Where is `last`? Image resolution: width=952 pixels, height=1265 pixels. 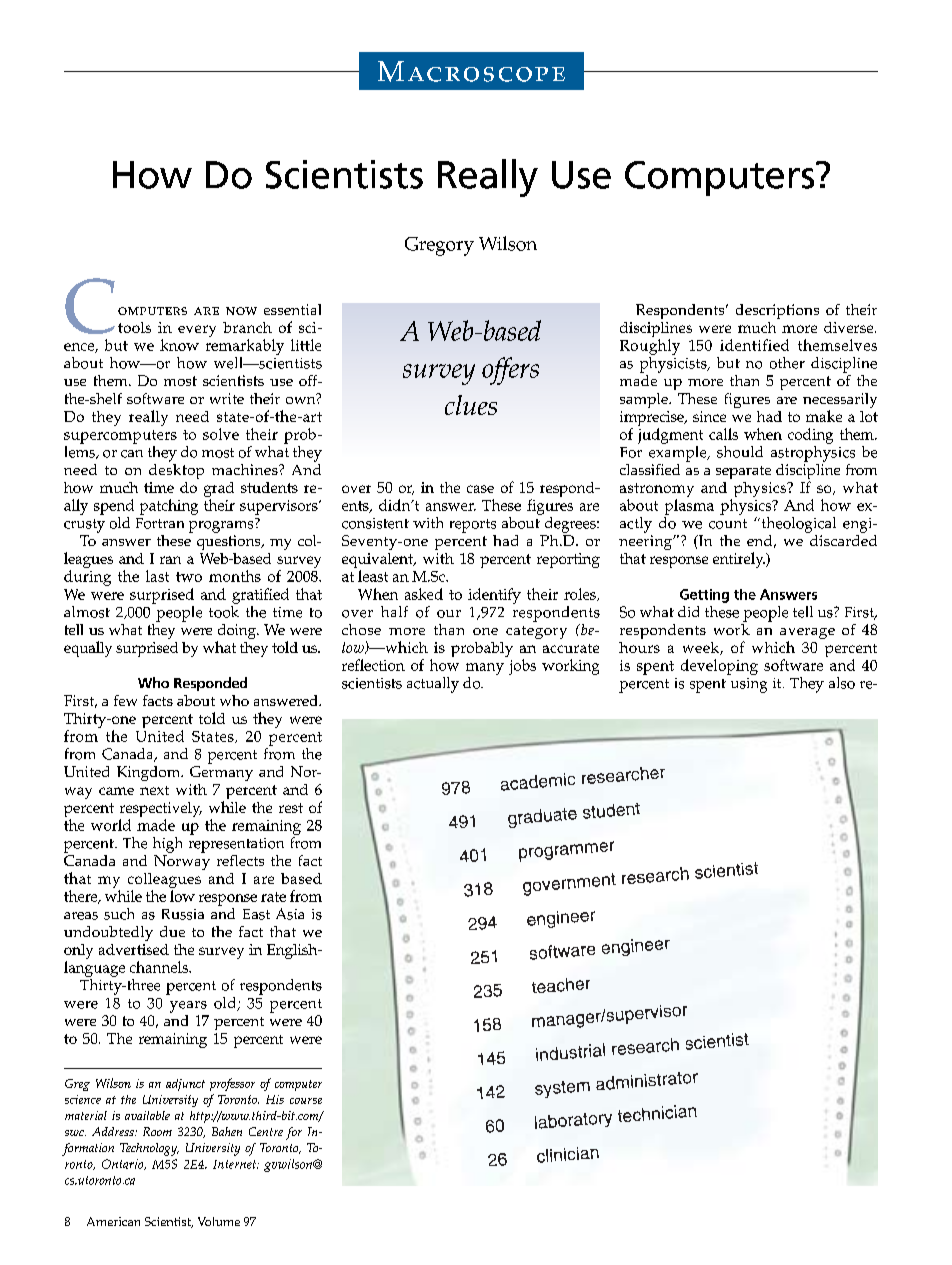 last is located at coordinates (157, 576).
